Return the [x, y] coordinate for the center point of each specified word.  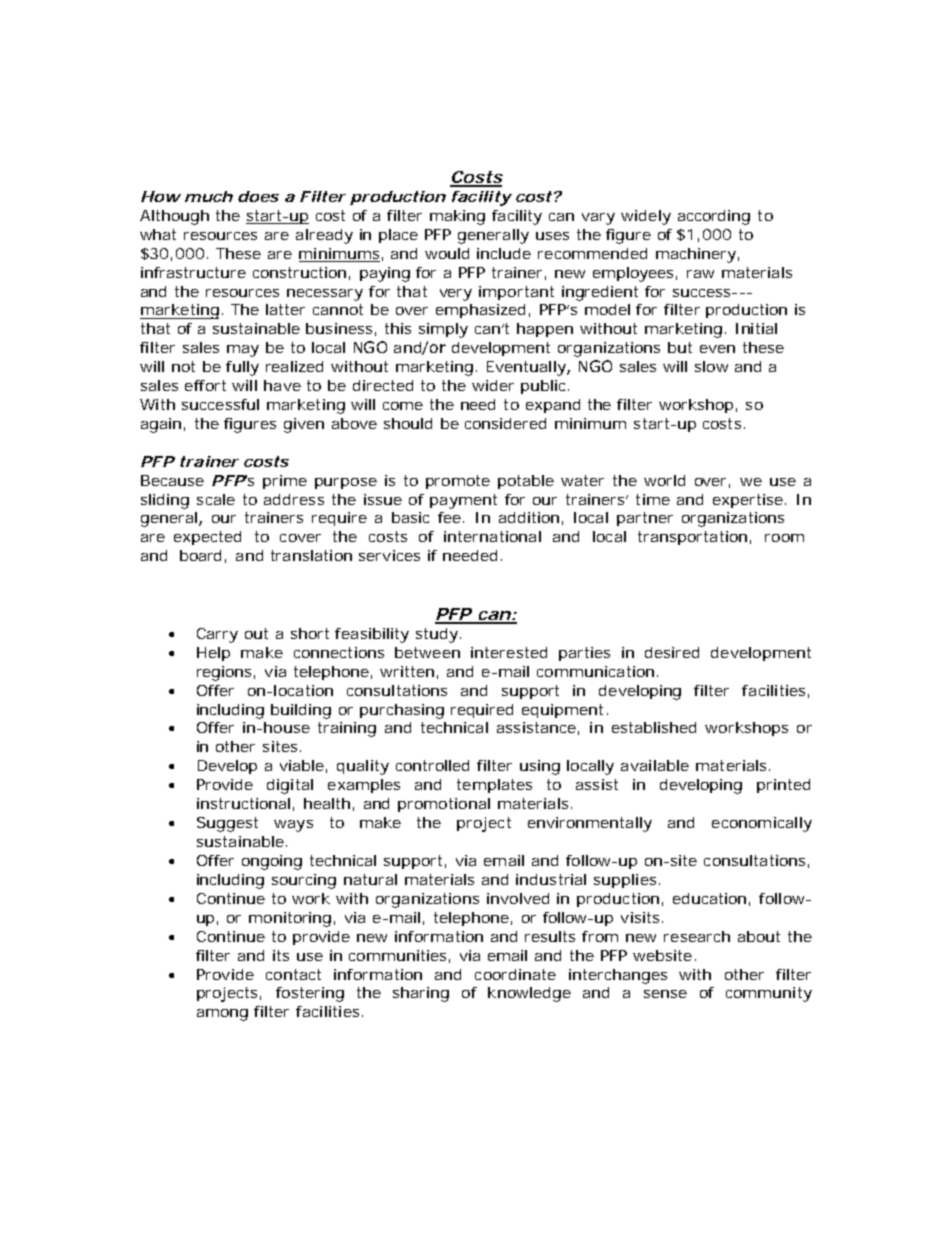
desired [672, 652]
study [437, 635]
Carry [217, 635]
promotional [444, 805]
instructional [243, 803]
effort [205, 385]
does [258, 196]
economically [762, 824]
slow [711, 366]
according [714, 217]
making [457, 217]
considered [505, 423]
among [222, 1015]
